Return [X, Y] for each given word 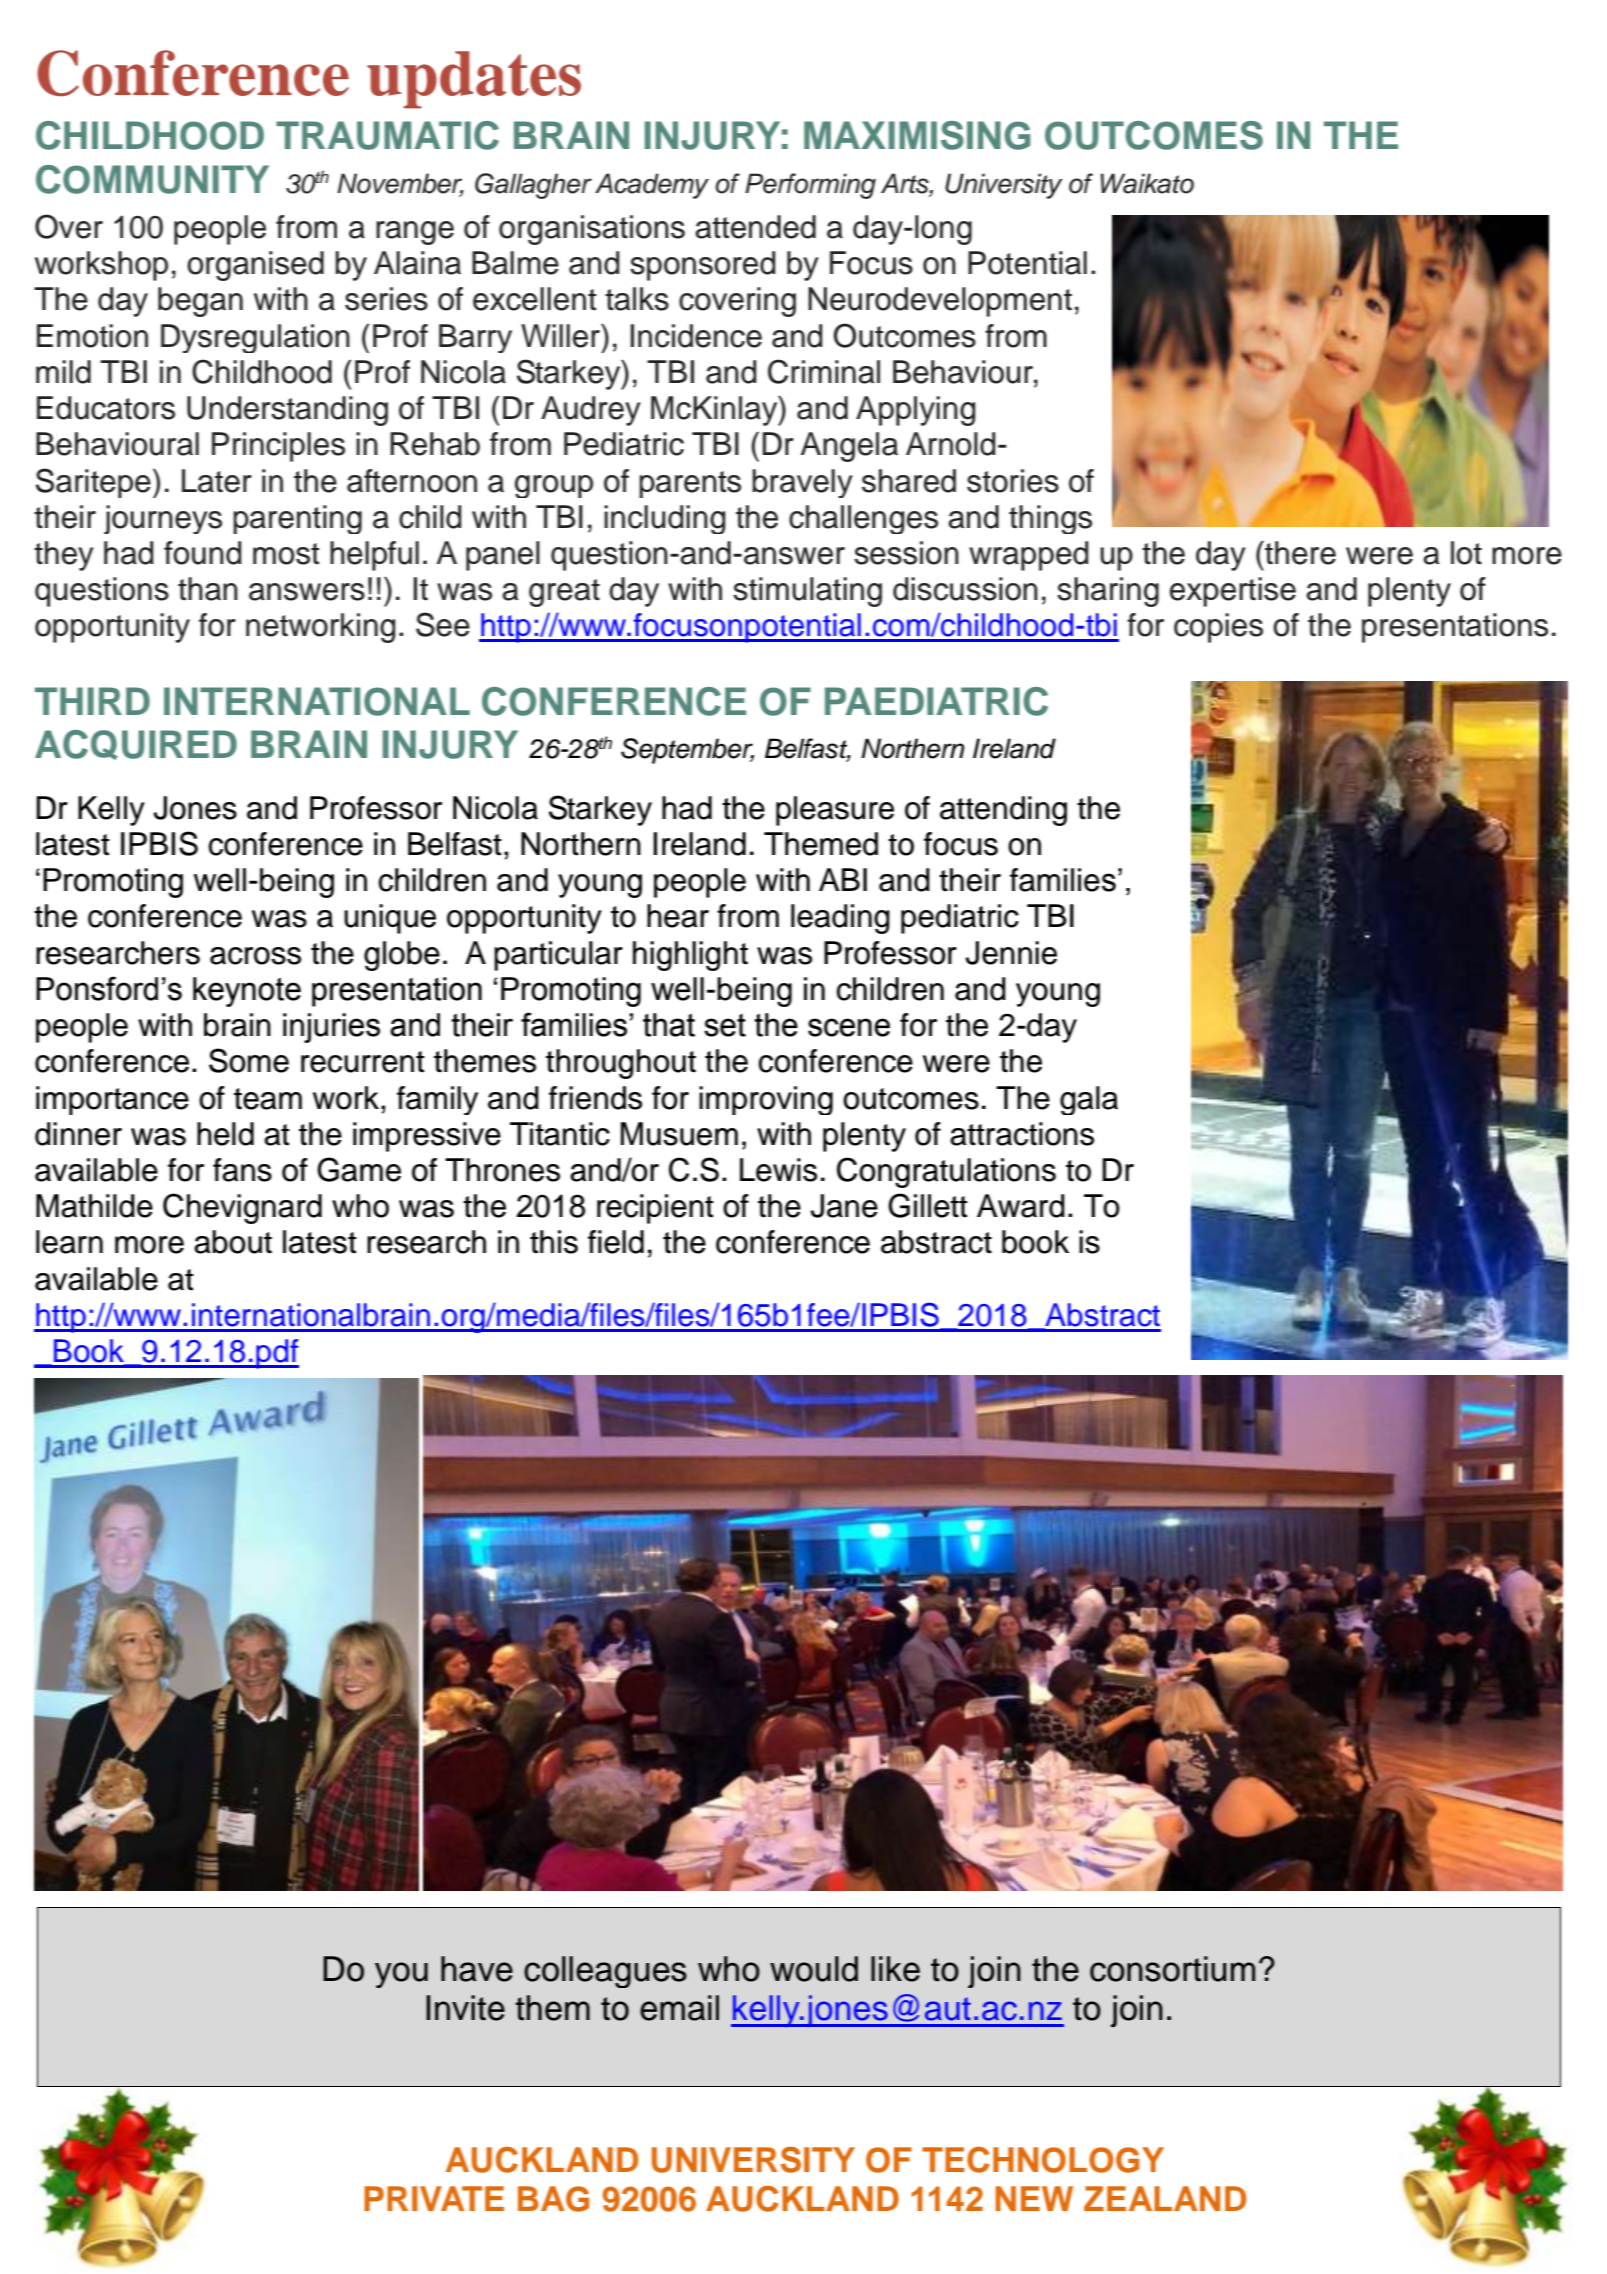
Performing [810, 186]
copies [1218, 628]
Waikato [1147, 183]
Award [1021, 1206]
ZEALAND [1165, 2198]
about [233, 1242]
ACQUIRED [136, 745]
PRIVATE [434, 2198]
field [616, 1242]
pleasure [835, 811]
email [679, 2008]
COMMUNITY [152, 179]
